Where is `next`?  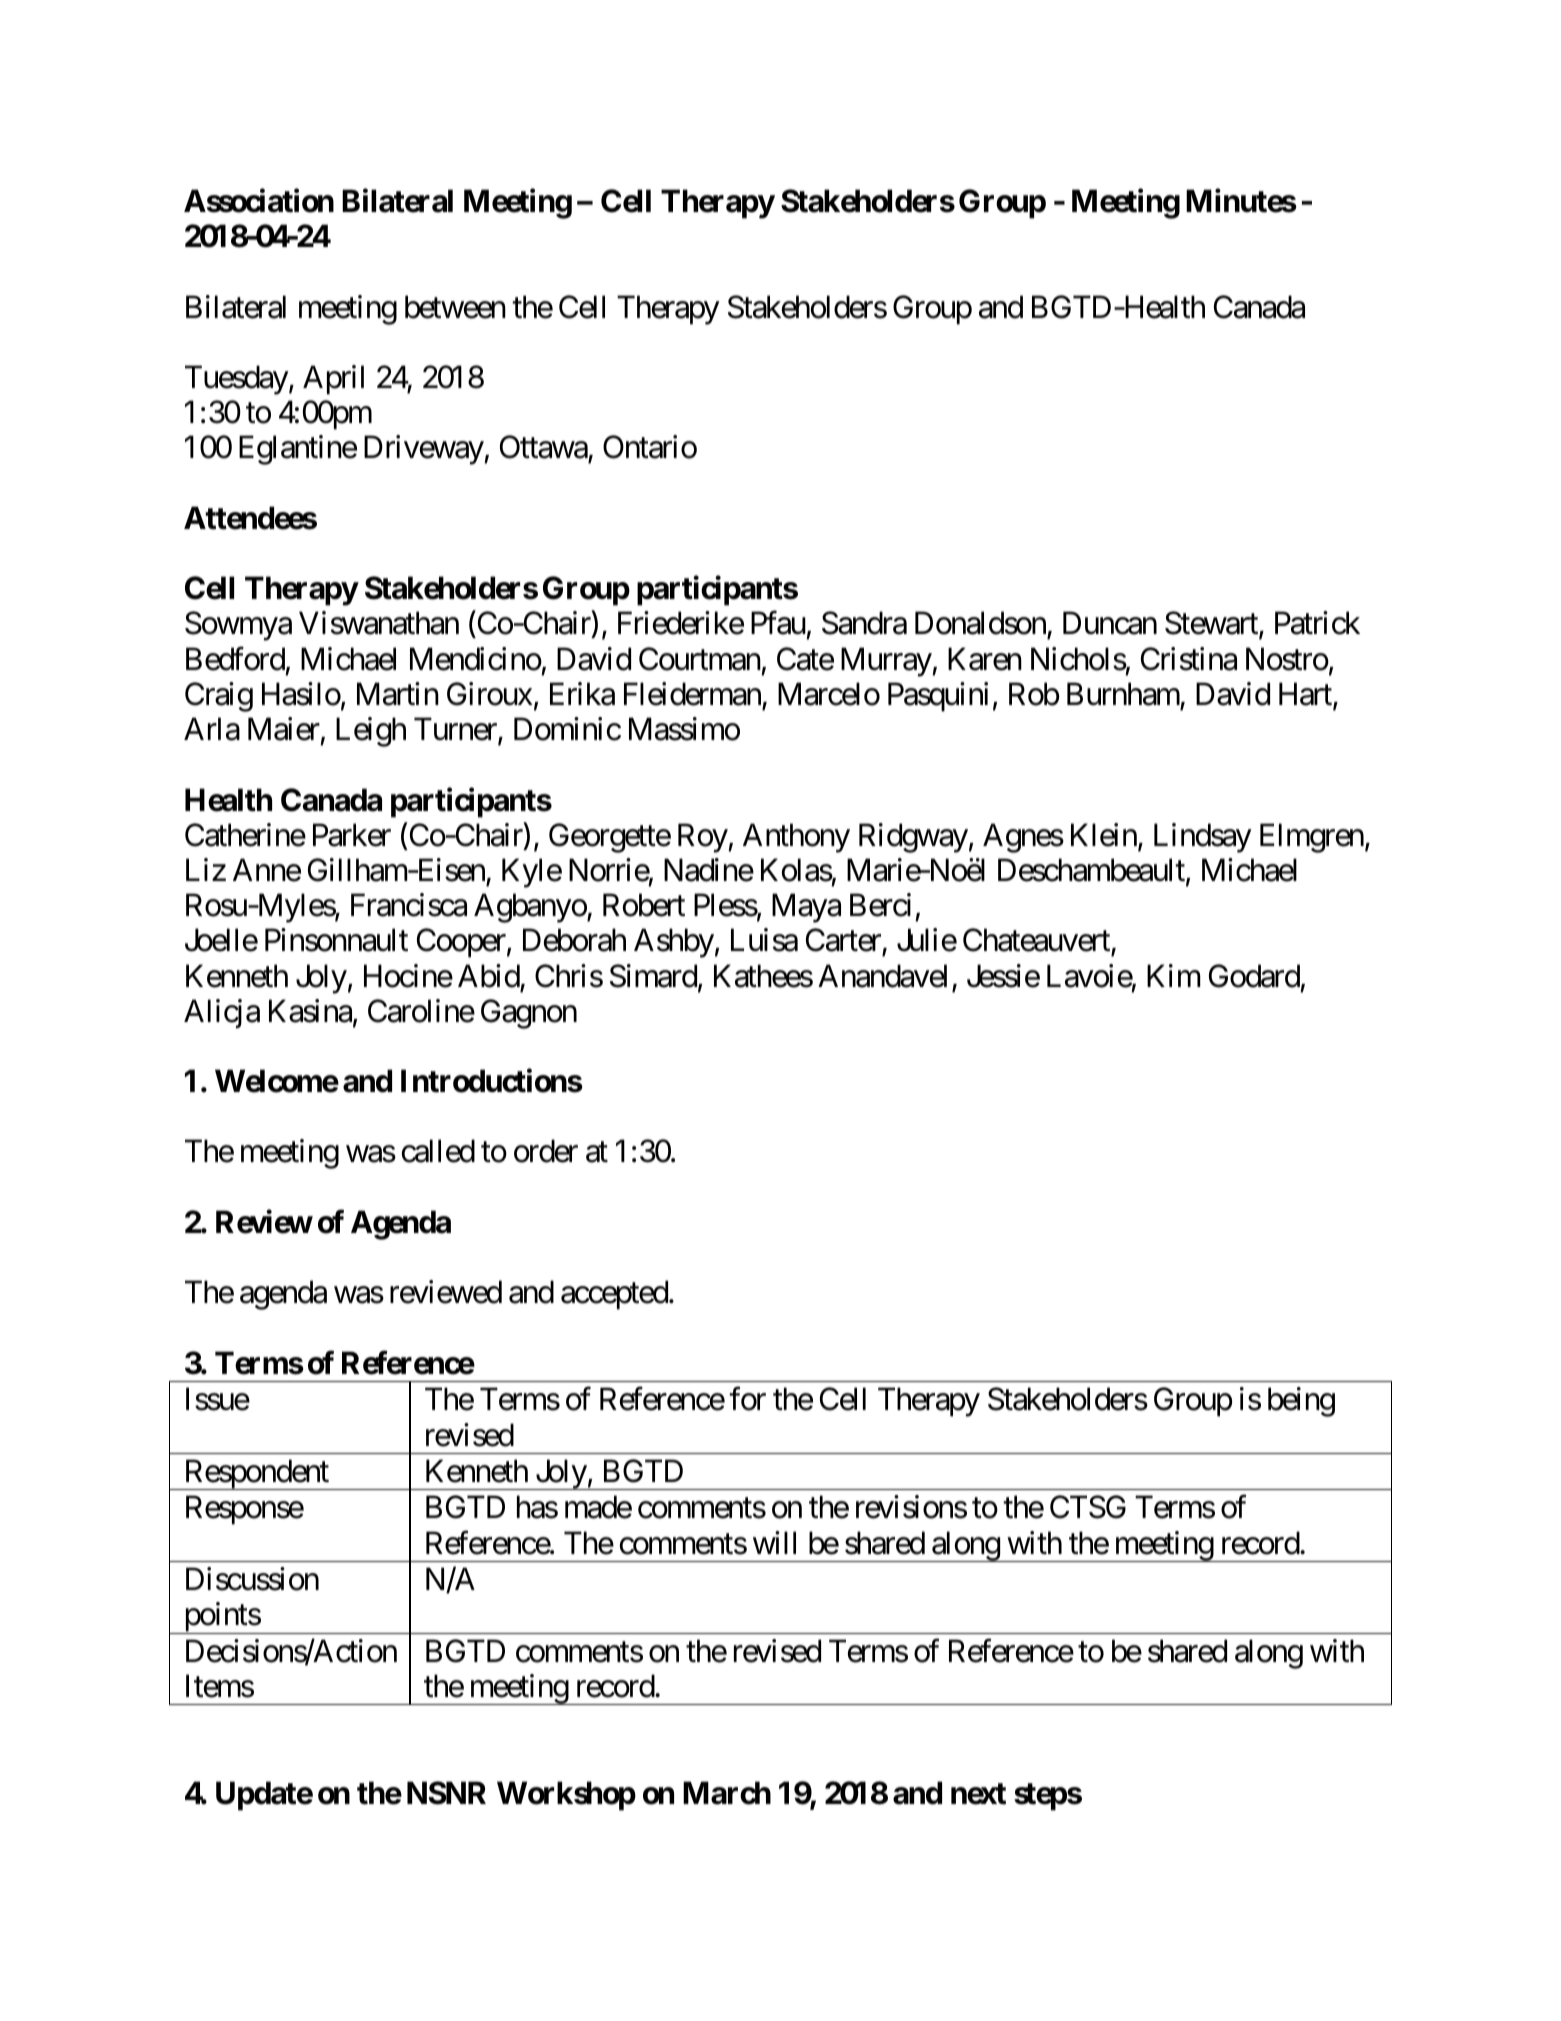
next is located at coordinates (978, 1794).
